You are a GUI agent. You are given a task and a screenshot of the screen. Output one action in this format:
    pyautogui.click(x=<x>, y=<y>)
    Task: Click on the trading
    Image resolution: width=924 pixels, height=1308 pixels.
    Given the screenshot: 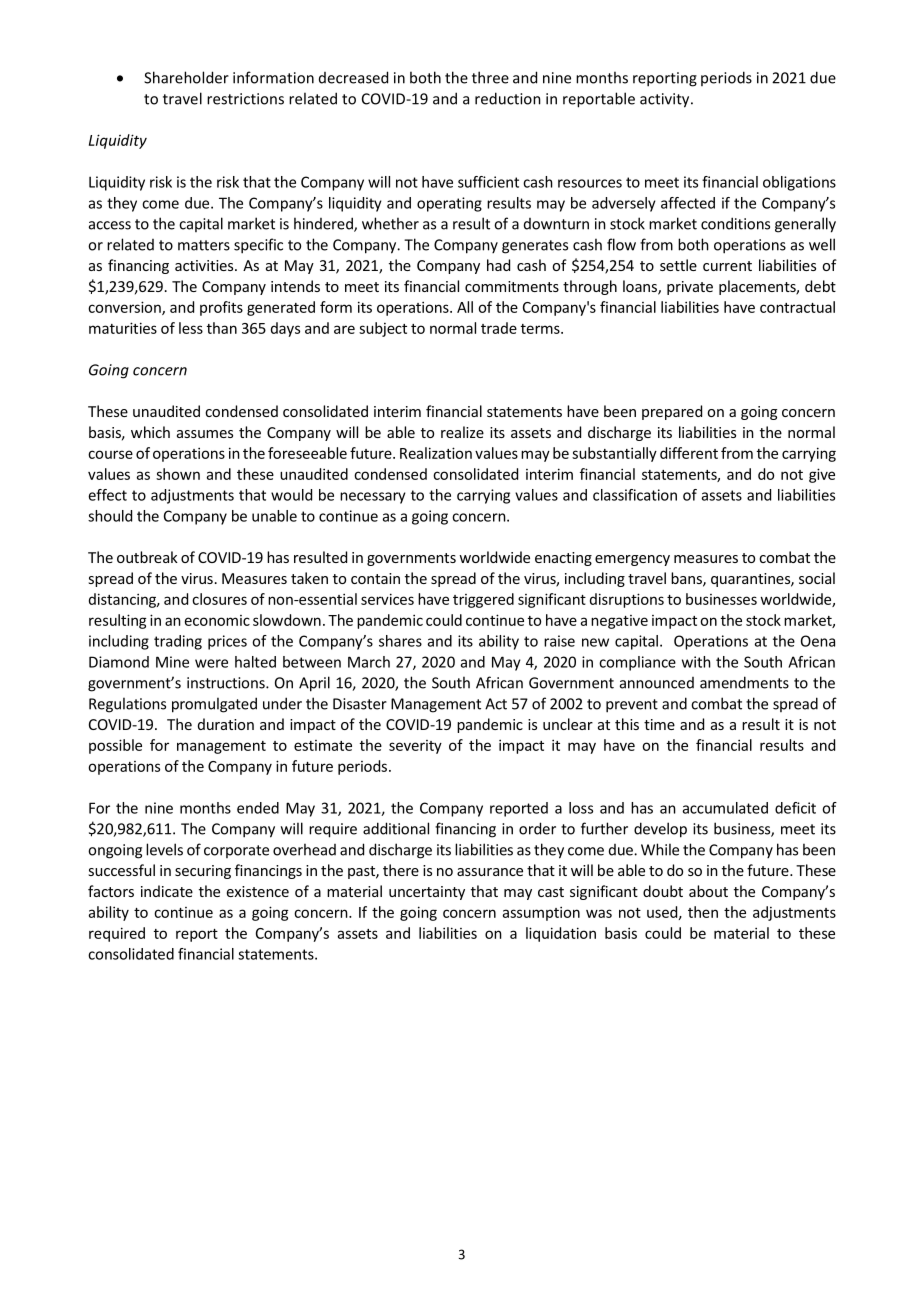 What is the action you would take?
    pyautogui.click(x=178, y=642)
